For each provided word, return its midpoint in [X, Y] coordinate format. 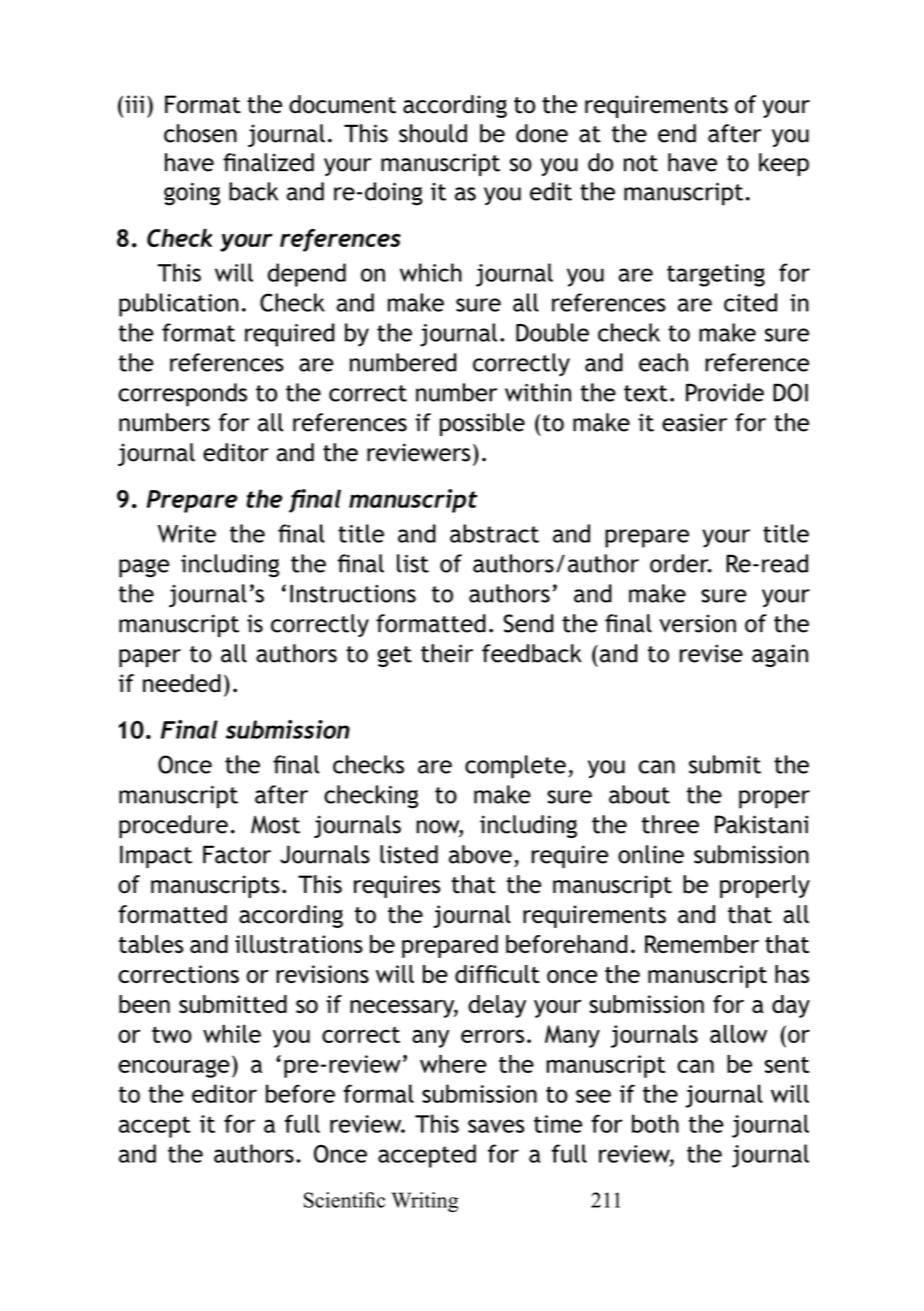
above [480, 854]
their [447, 653]
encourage [174, 1068]
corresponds [182, 395]
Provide [725, 392]
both [655, 1123]
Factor [237, 854]
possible [482, 424]
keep [784, 164]
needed [182, 683]
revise [711, 653]
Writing [425, 1202]
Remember [702, 944]
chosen [200, 133]
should [433, 133]
